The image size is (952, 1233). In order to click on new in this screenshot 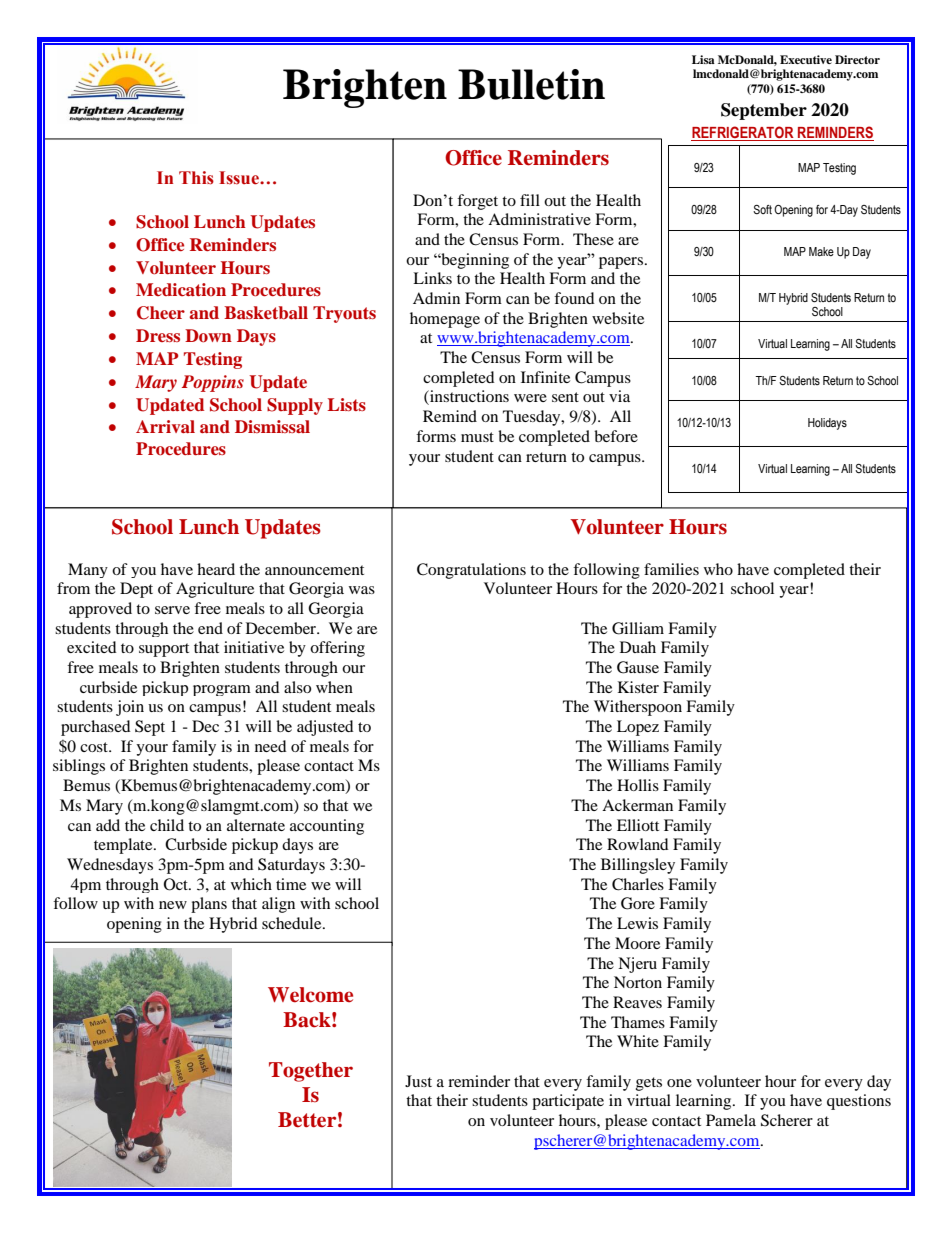, I will do `click(173, 905)`.
